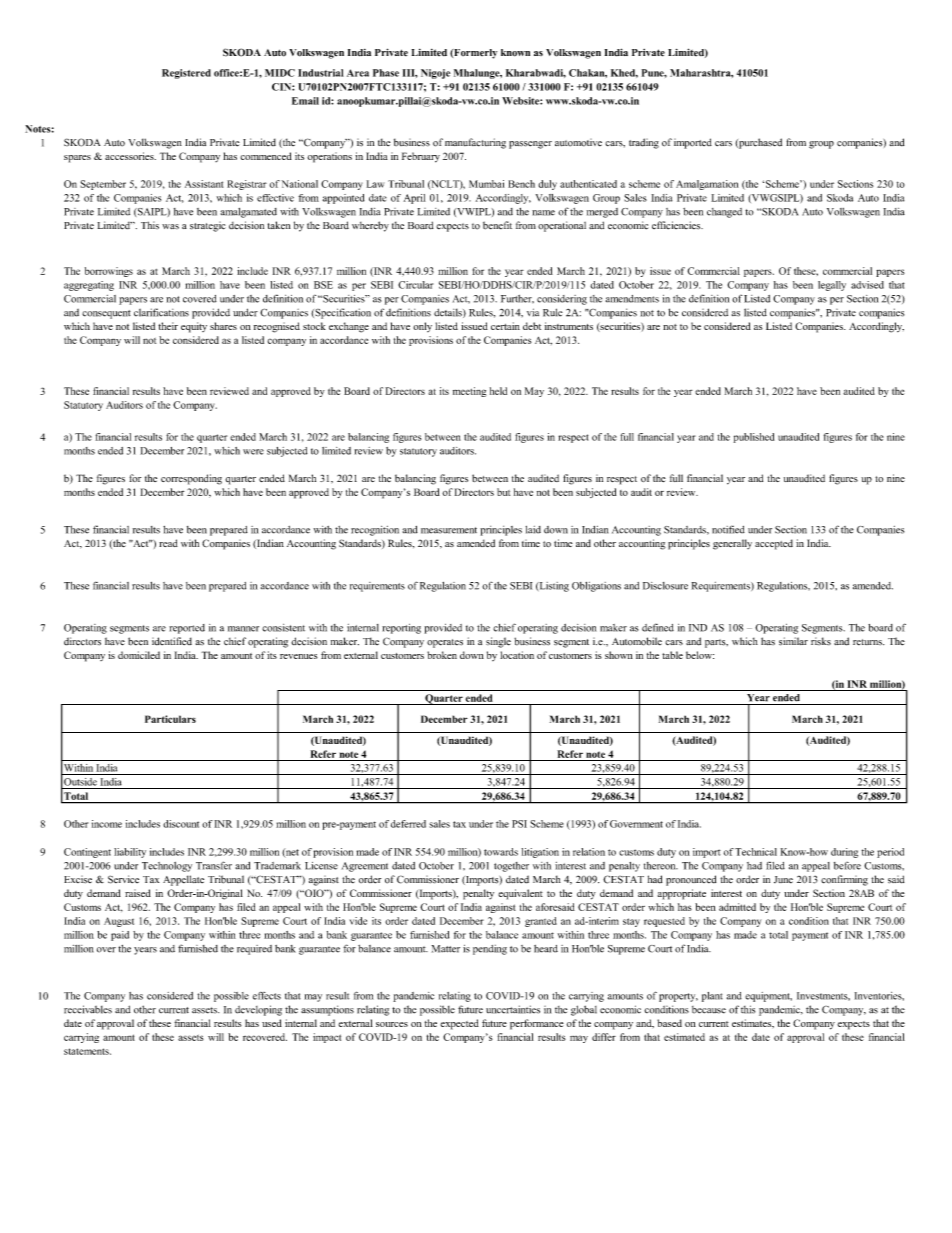 The height and width of the screenshot is (1233, 952). What do you see at coordinates (415, 285) in the screenshot?
I see `Circular` at bounding box center [415, 285].
